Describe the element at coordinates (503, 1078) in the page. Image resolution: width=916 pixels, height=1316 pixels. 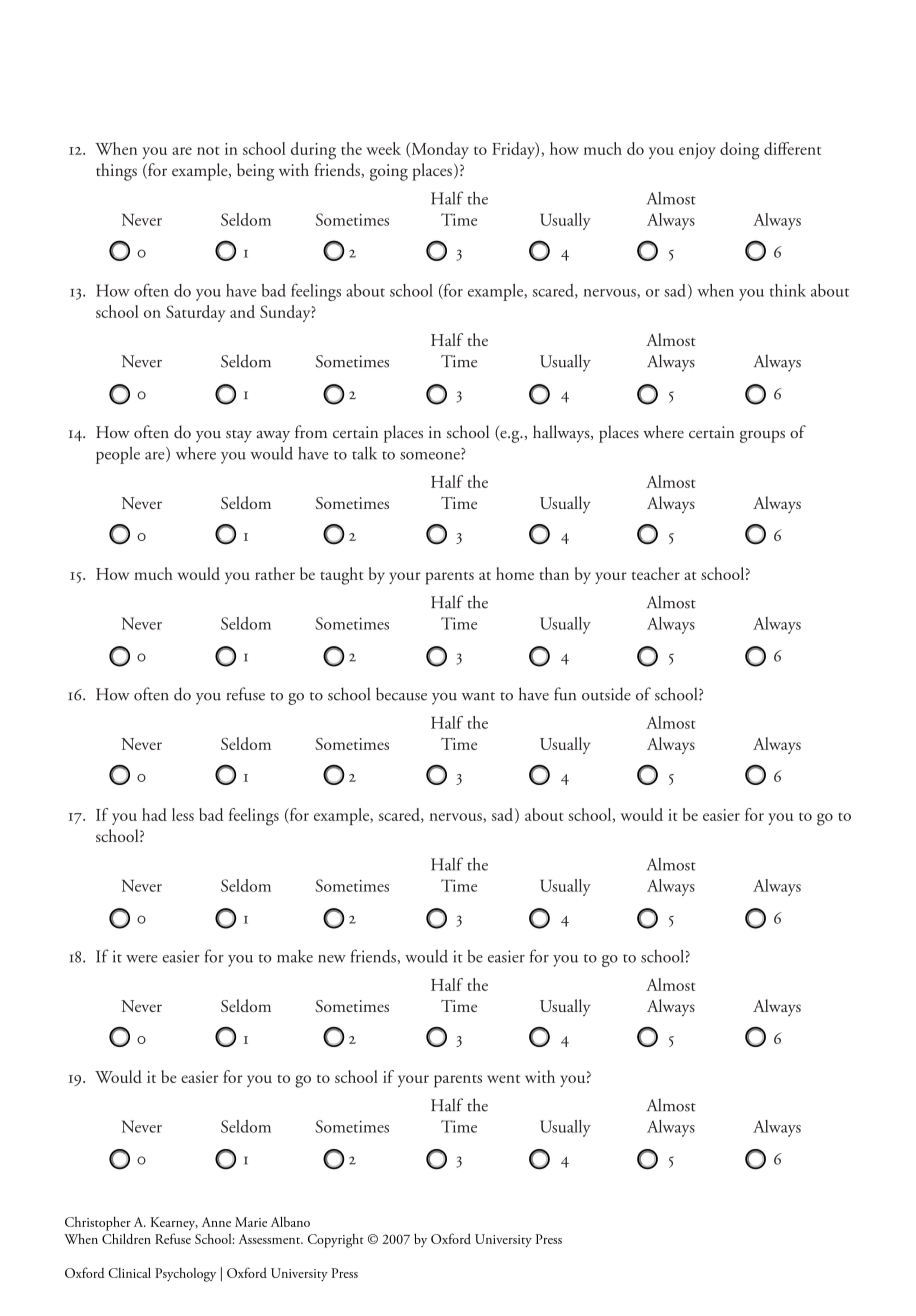
I see `went` at that location.
